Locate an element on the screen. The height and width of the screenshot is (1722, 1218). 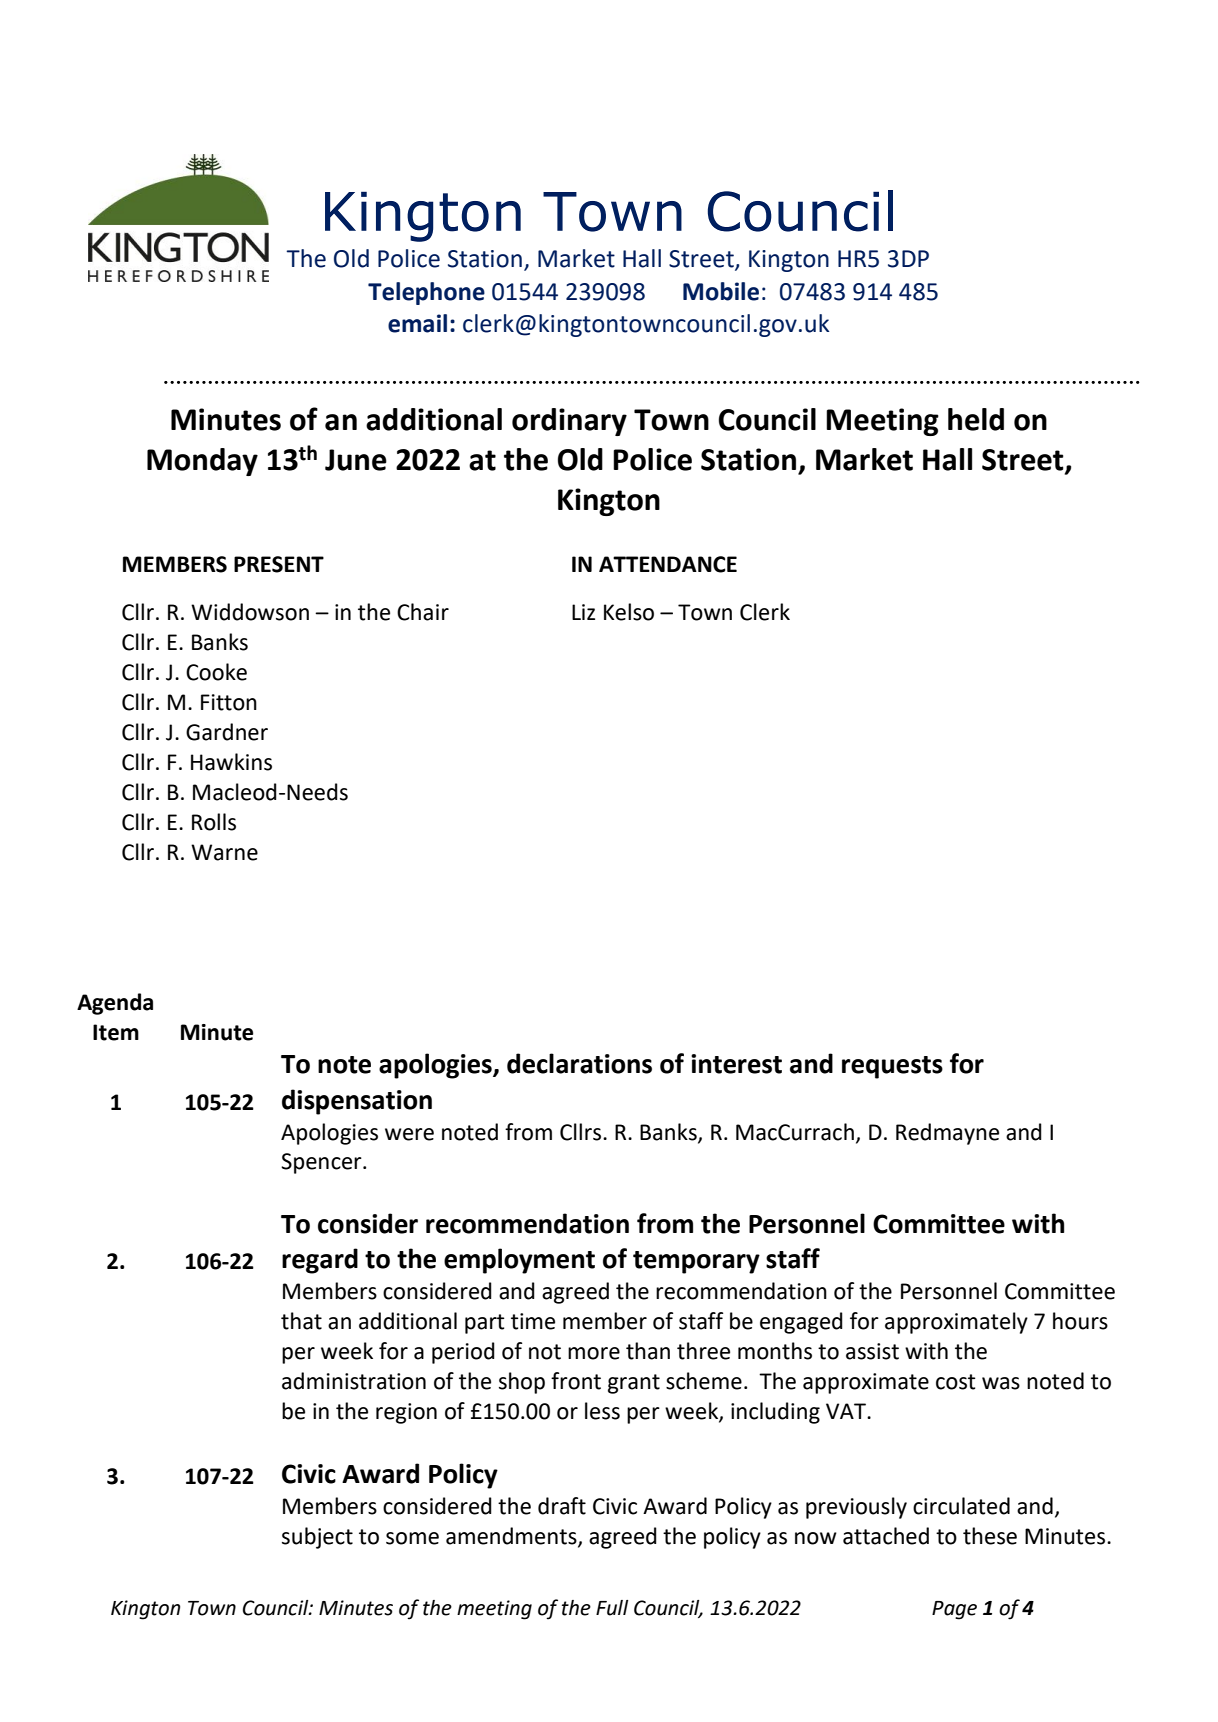
held is located at coordinates (976, 419).
